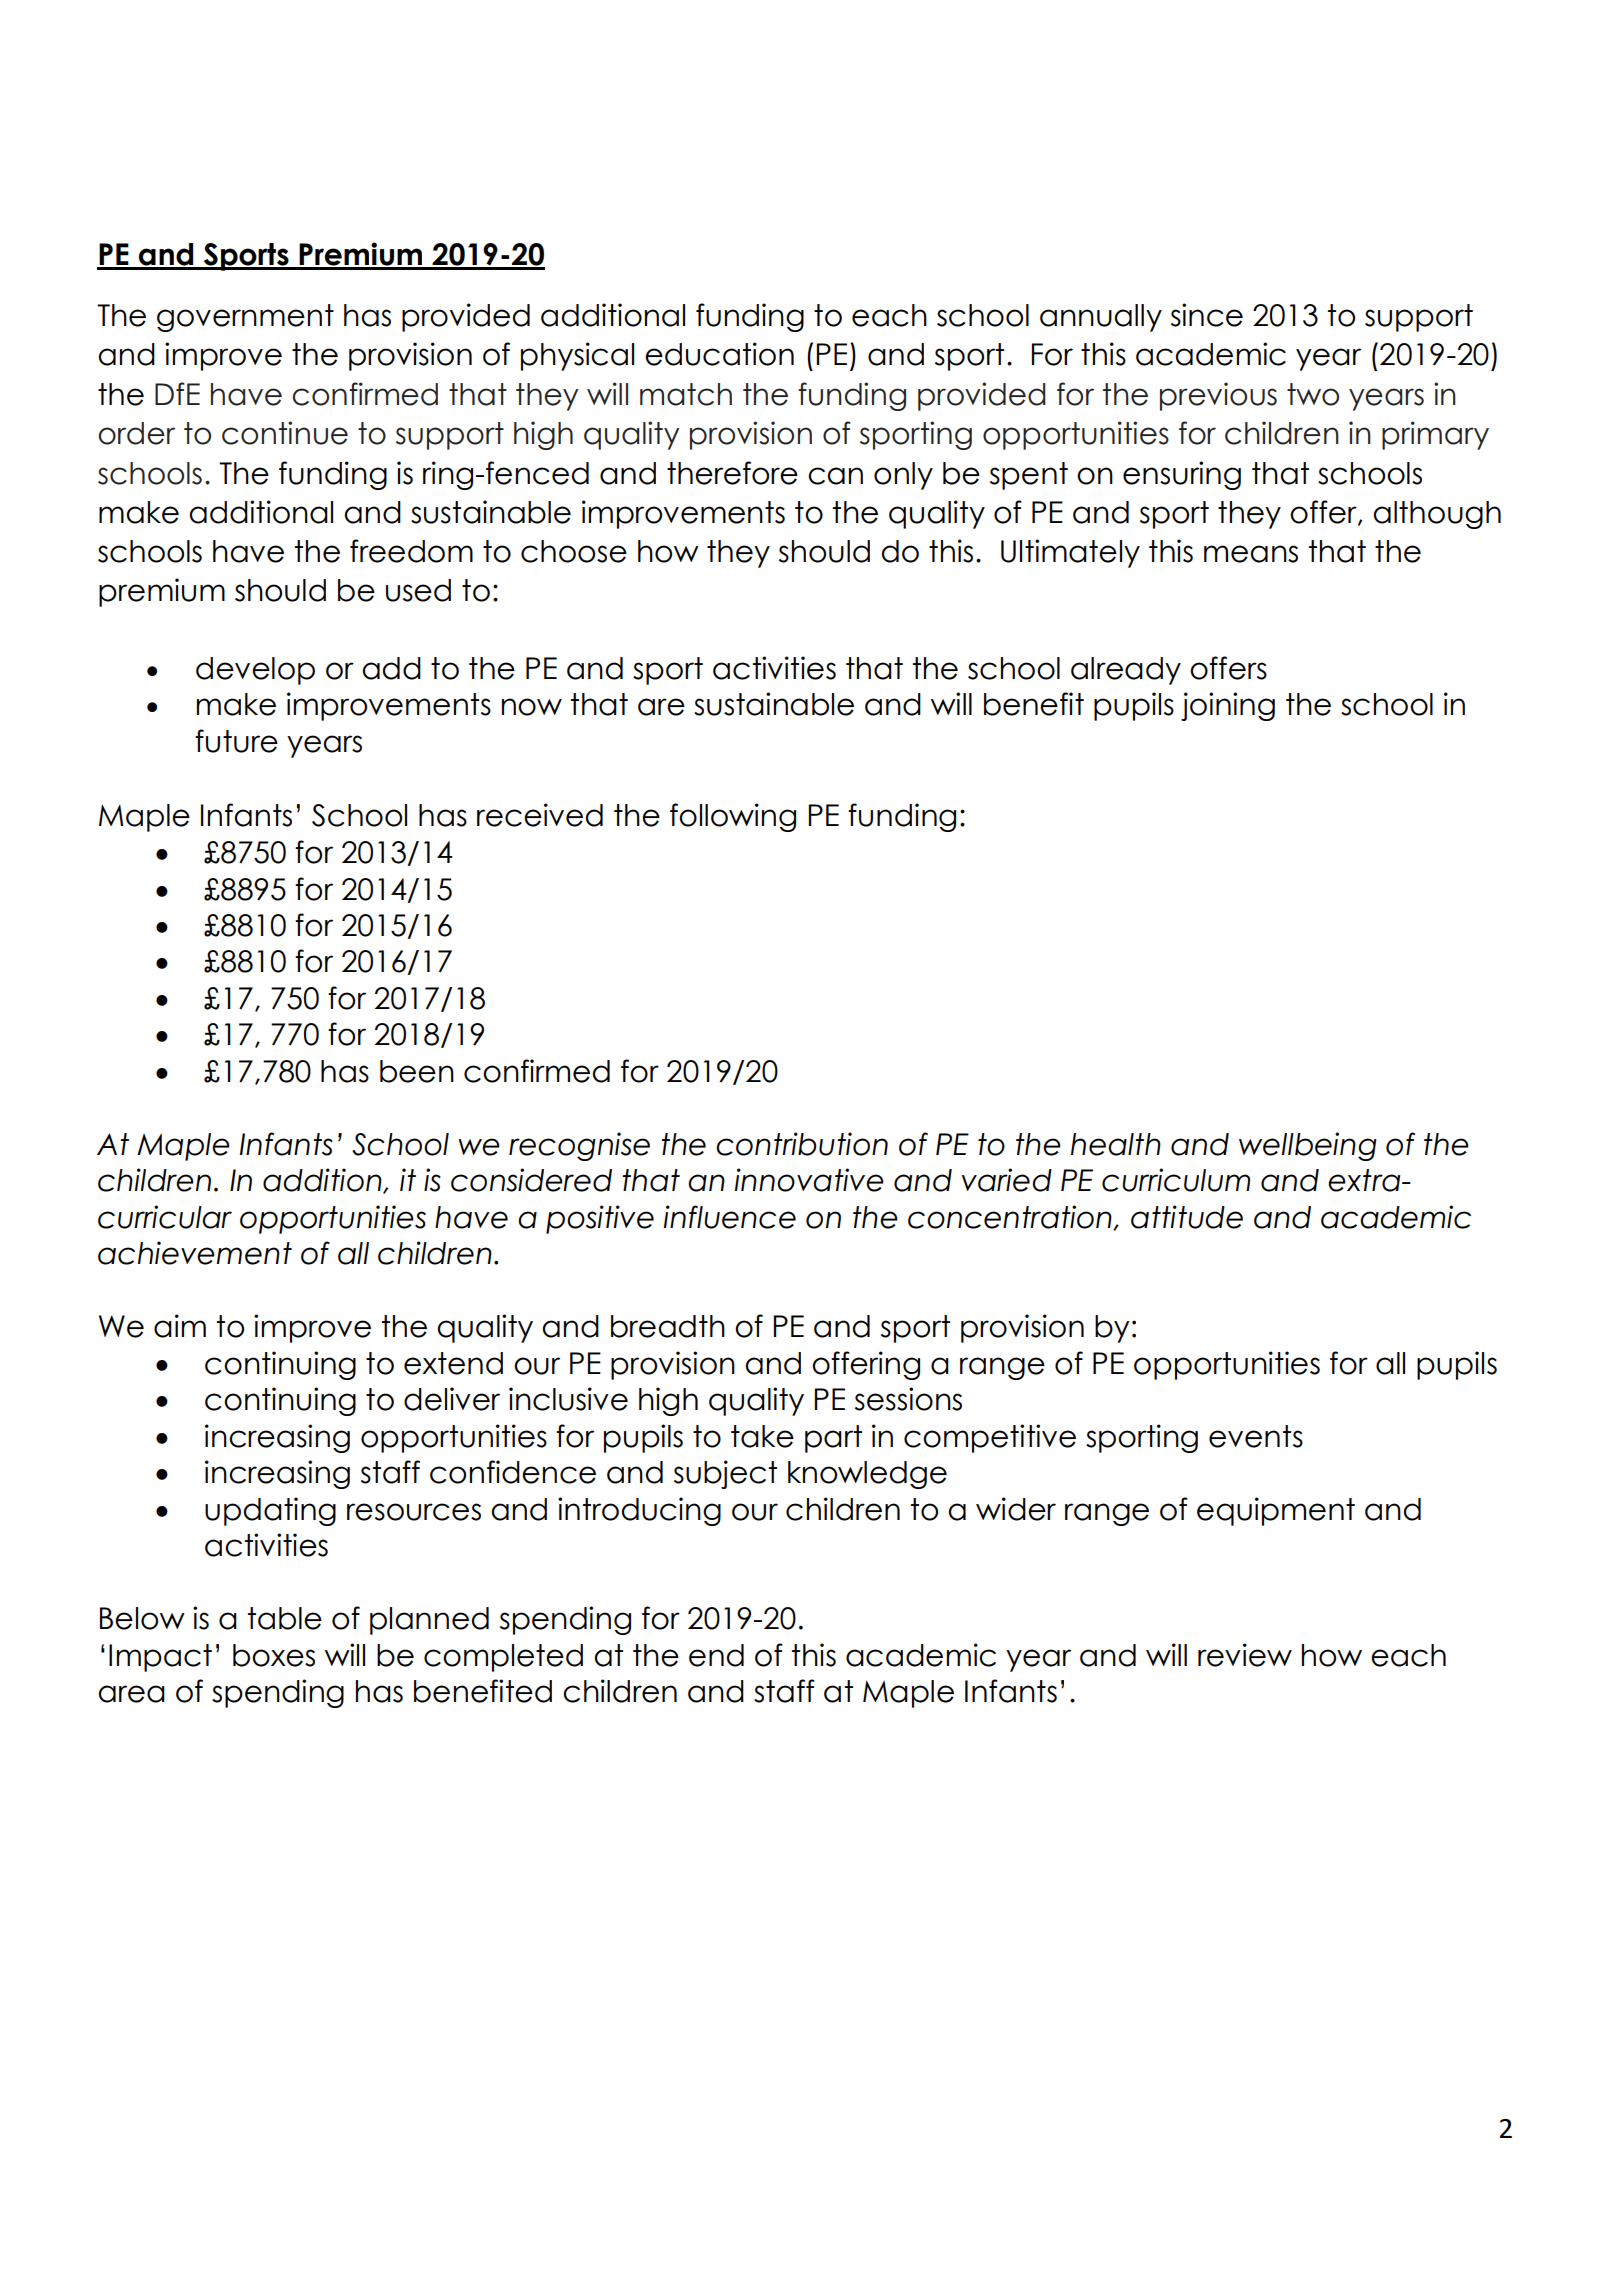 This screenshot has height=2278, width=1611. What do you see at coordinates (1245, 1655) in the screenshot?
I see `review` at bounding box center [1245, 1655].
